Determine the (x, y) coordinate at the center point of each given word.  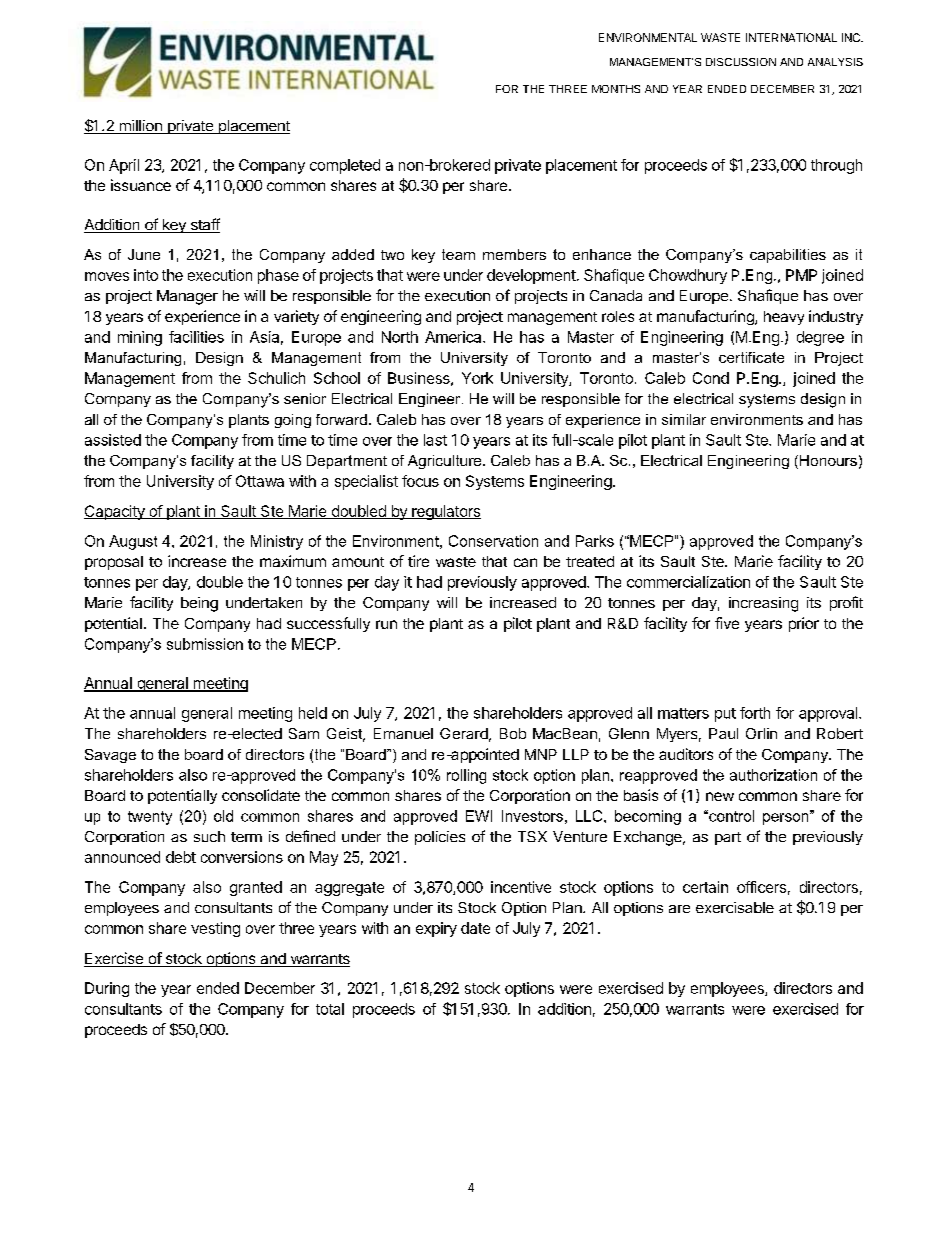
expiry (436, 929)
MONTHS (616, 89)
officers (761, 887)
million (140, 127)
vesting (215, 929)
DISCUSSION (741, 62)
